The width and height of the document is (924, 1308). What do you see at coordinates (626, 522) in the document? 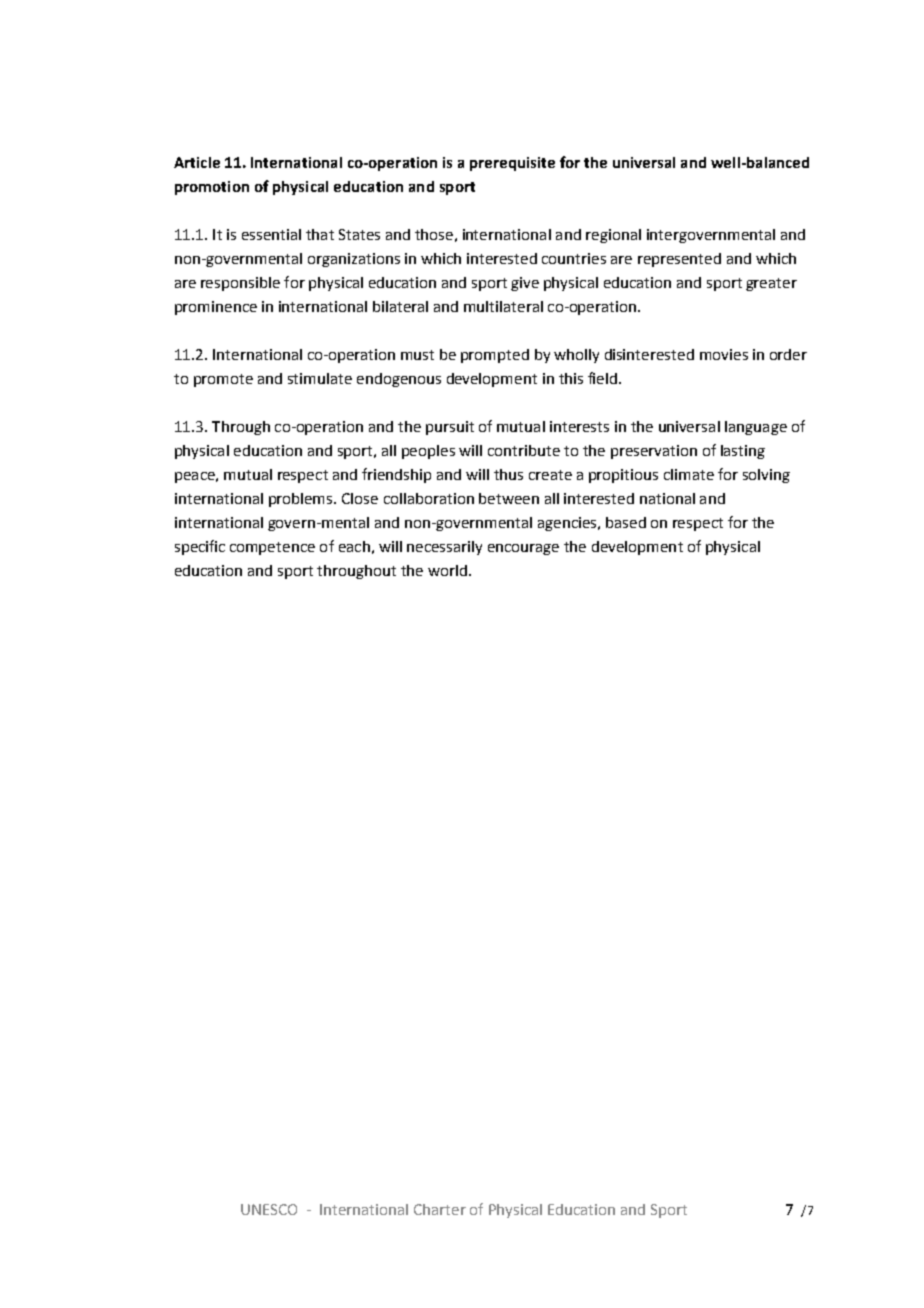
I see `based` at bounding box center [626, 522].
